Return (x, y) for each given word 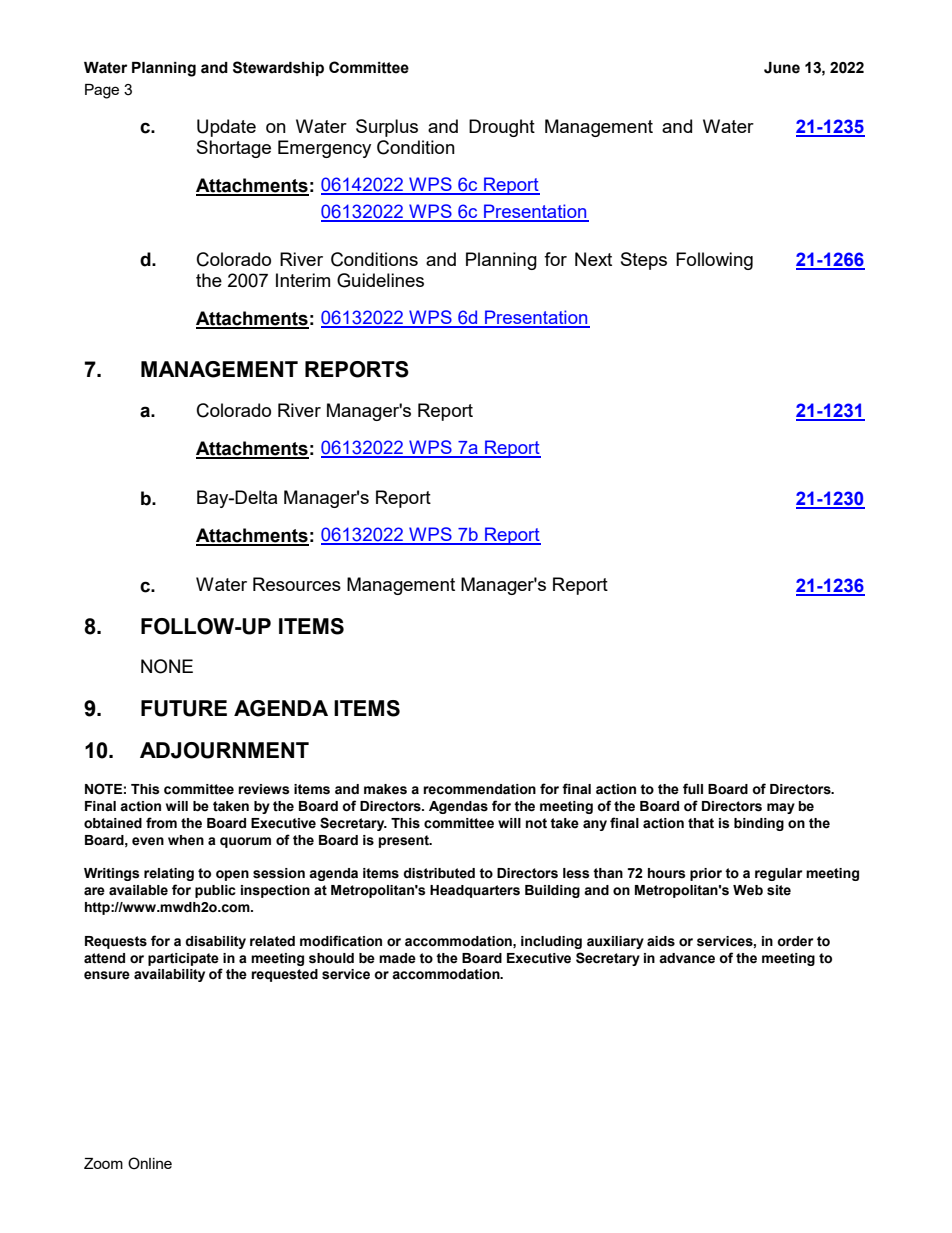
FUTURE (184, 708)
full (693, 788)
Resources (297, 584)
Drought (502, 128)
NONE (167, 666)
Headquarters (475, 891)
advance (687, 958)
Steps (644, 261)
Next (593, 259)
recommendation (479, 789)
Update (226, 128)
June (782, 68)
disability (215, 942)
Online (150, 1163)
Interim (303, 280)
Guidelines (380, 280)
